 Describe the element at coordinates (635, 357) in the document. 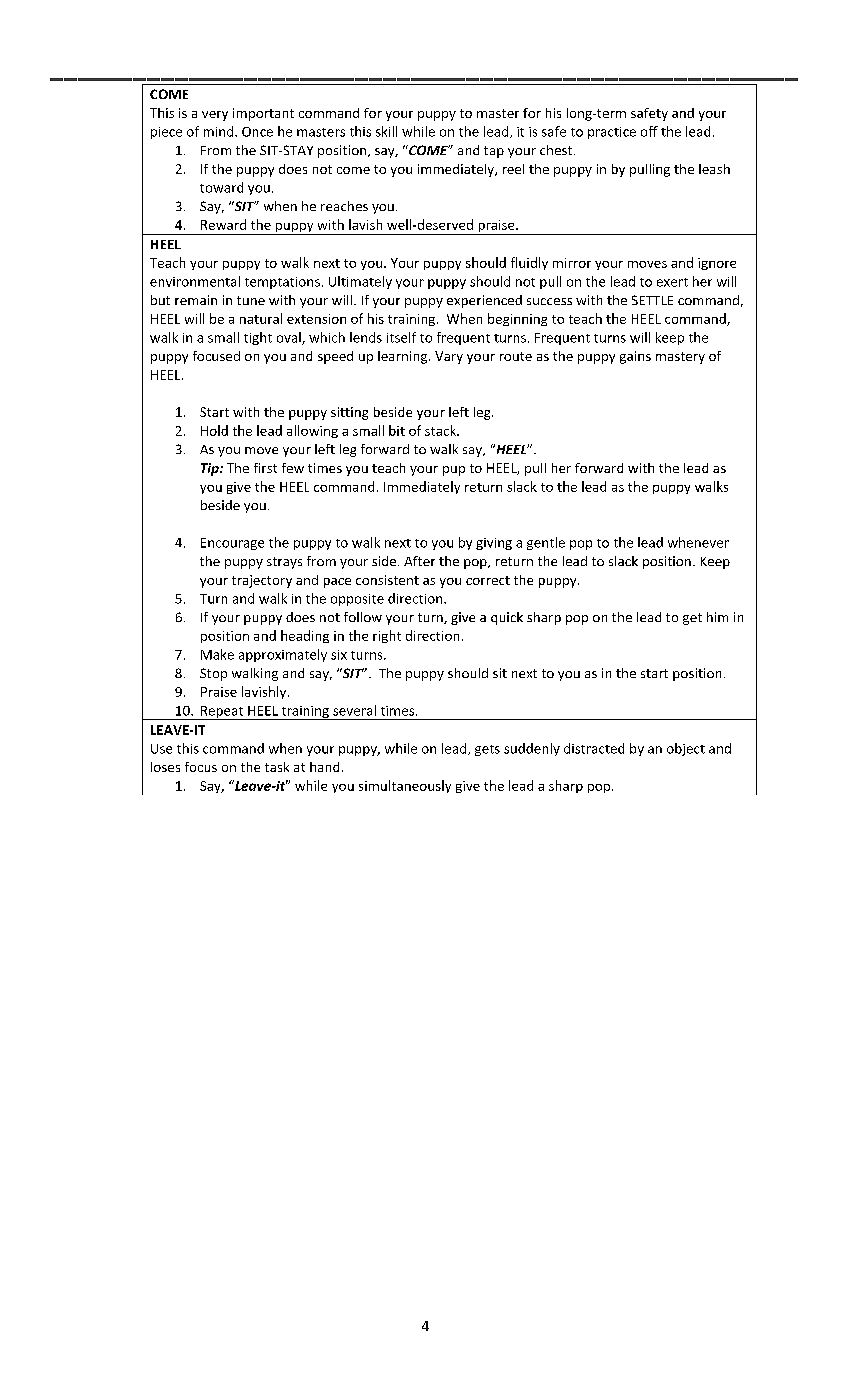

I see `gains` at that location.
